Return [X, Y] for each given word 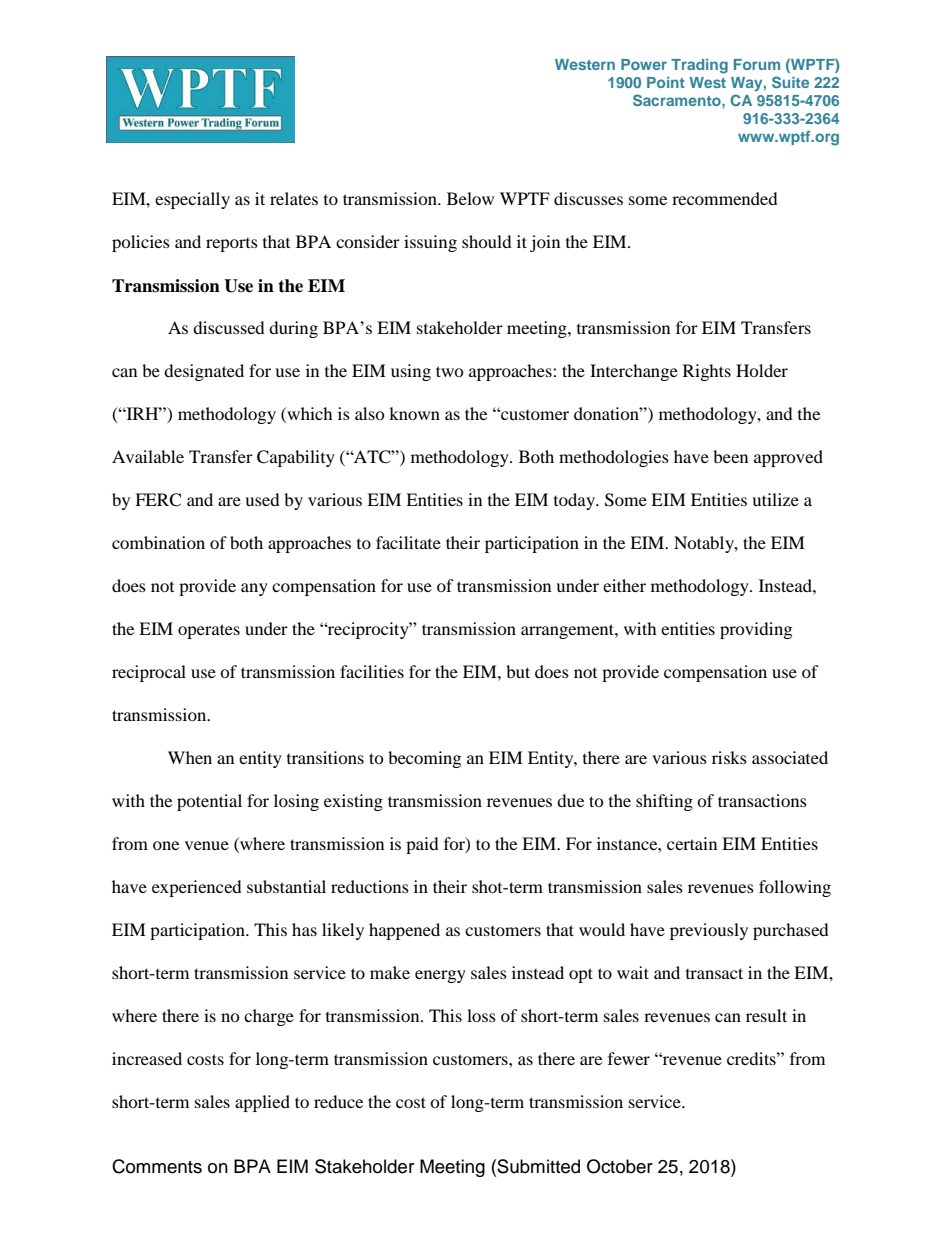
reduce [338, 1101]
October [620, 1166]
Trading [699, 66]
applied [262, 1103]
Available [148, 456]
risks [729, 757]
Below [470, 198]
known [414, 413]
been [730, 456]
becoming [424, 759]
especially [192, 200]
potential [209, 802]
